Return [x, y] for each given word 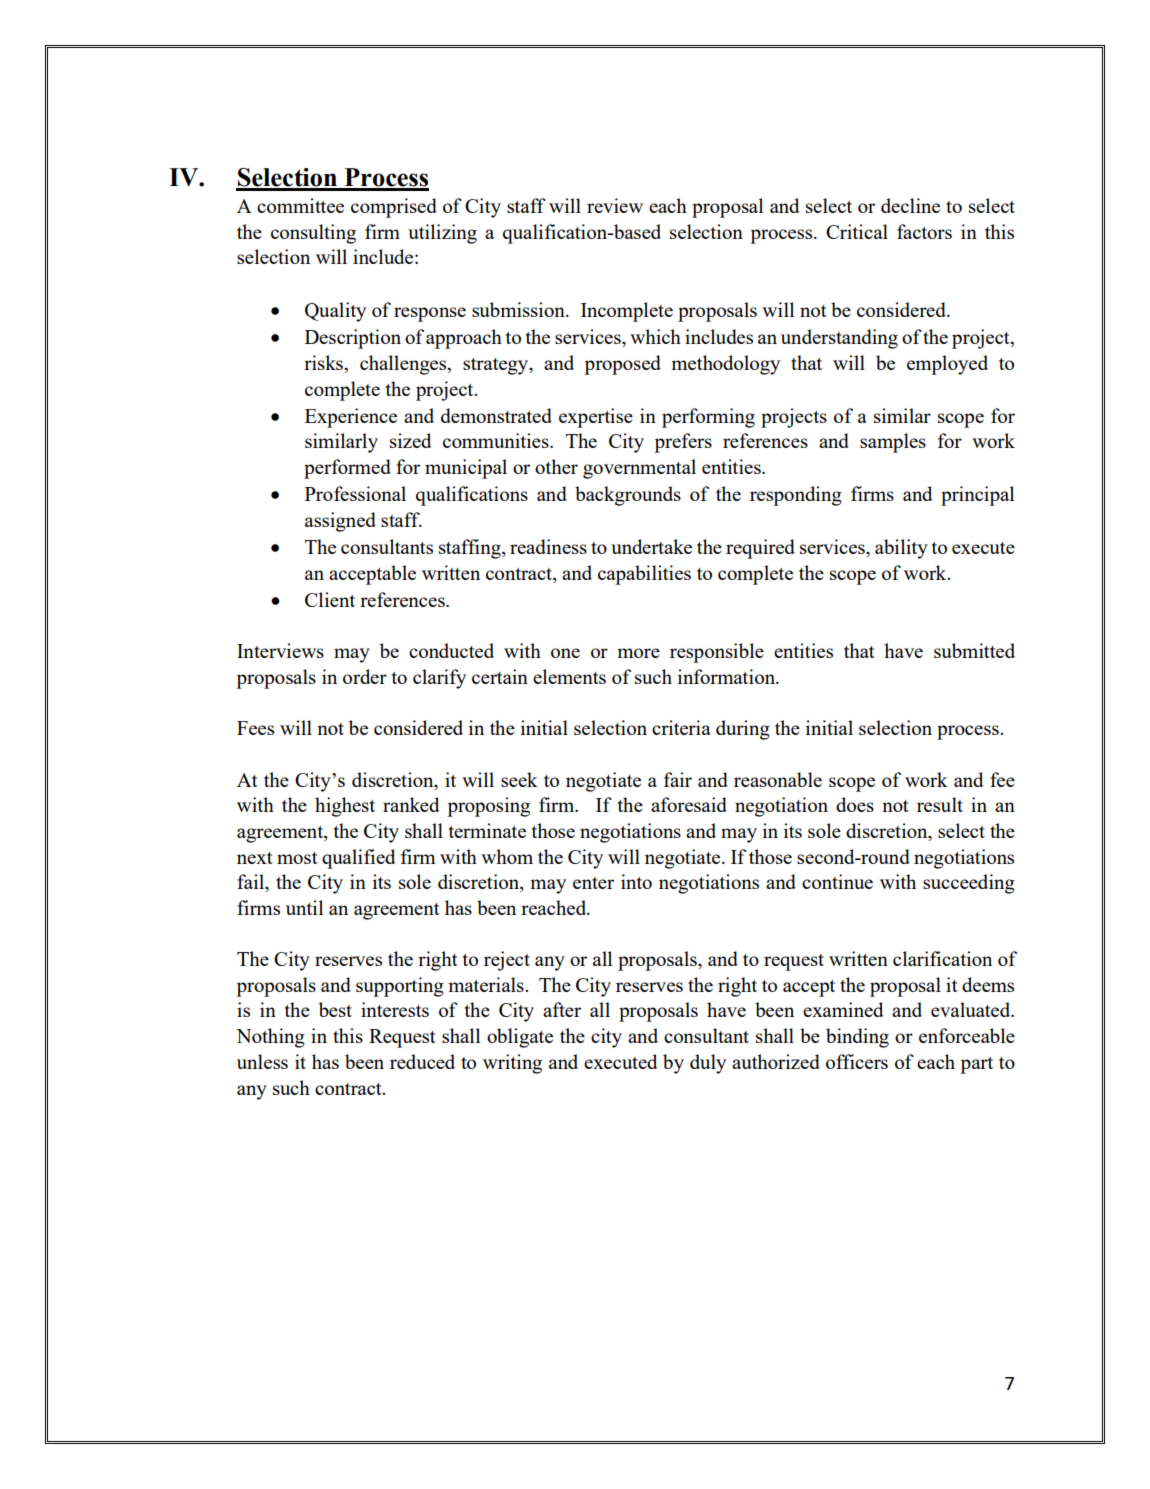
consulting [313, 234]
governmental [639, 469]
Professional [355, 493]
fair [678, 779]
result [940, 804]
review [615, 205]
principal [977, 496]
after [562, 1009]
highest [345, 807]
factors [924, 231]
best [335, 1009]
